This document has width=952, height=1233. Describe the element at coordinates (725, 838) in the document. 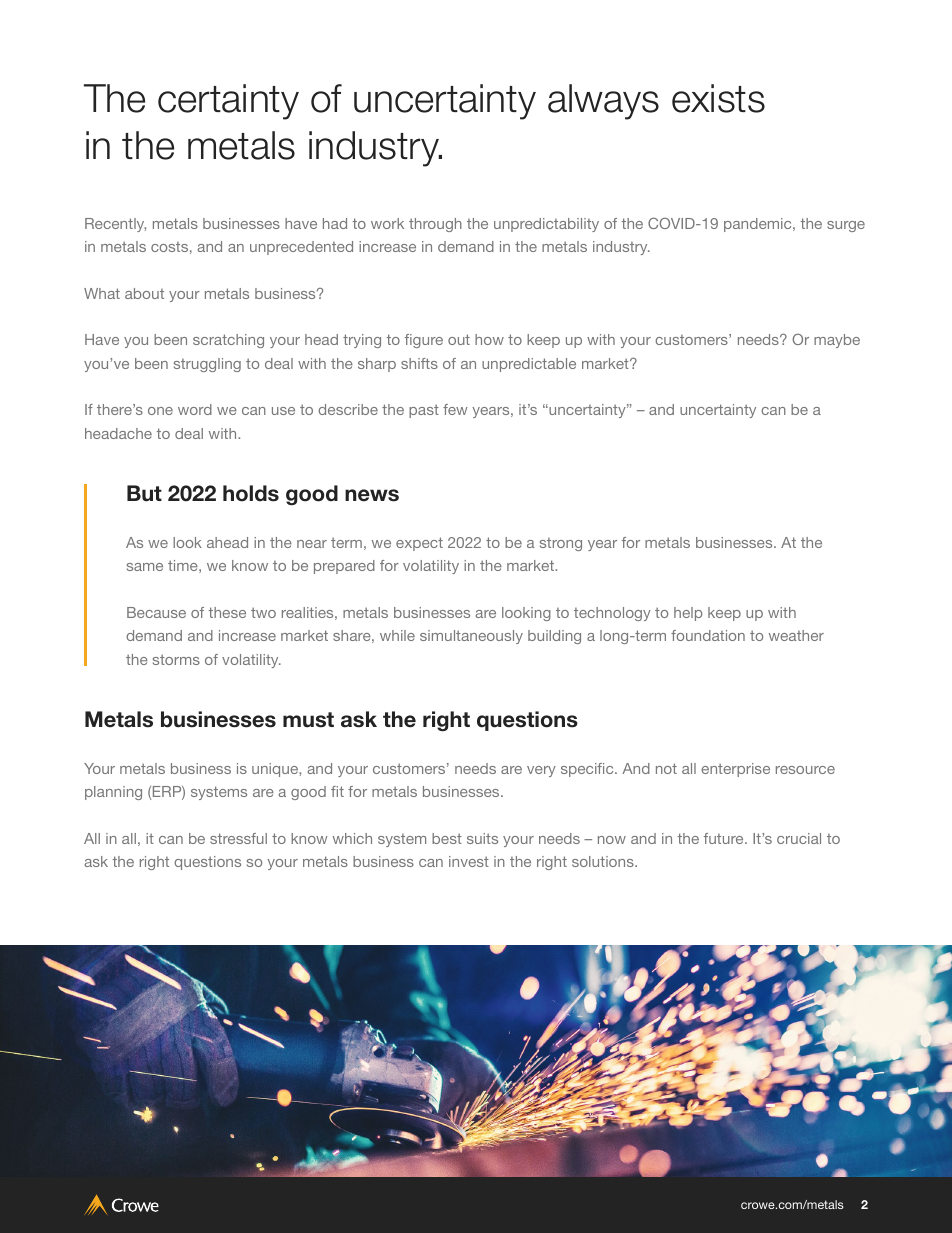

I see `future` at that location.
